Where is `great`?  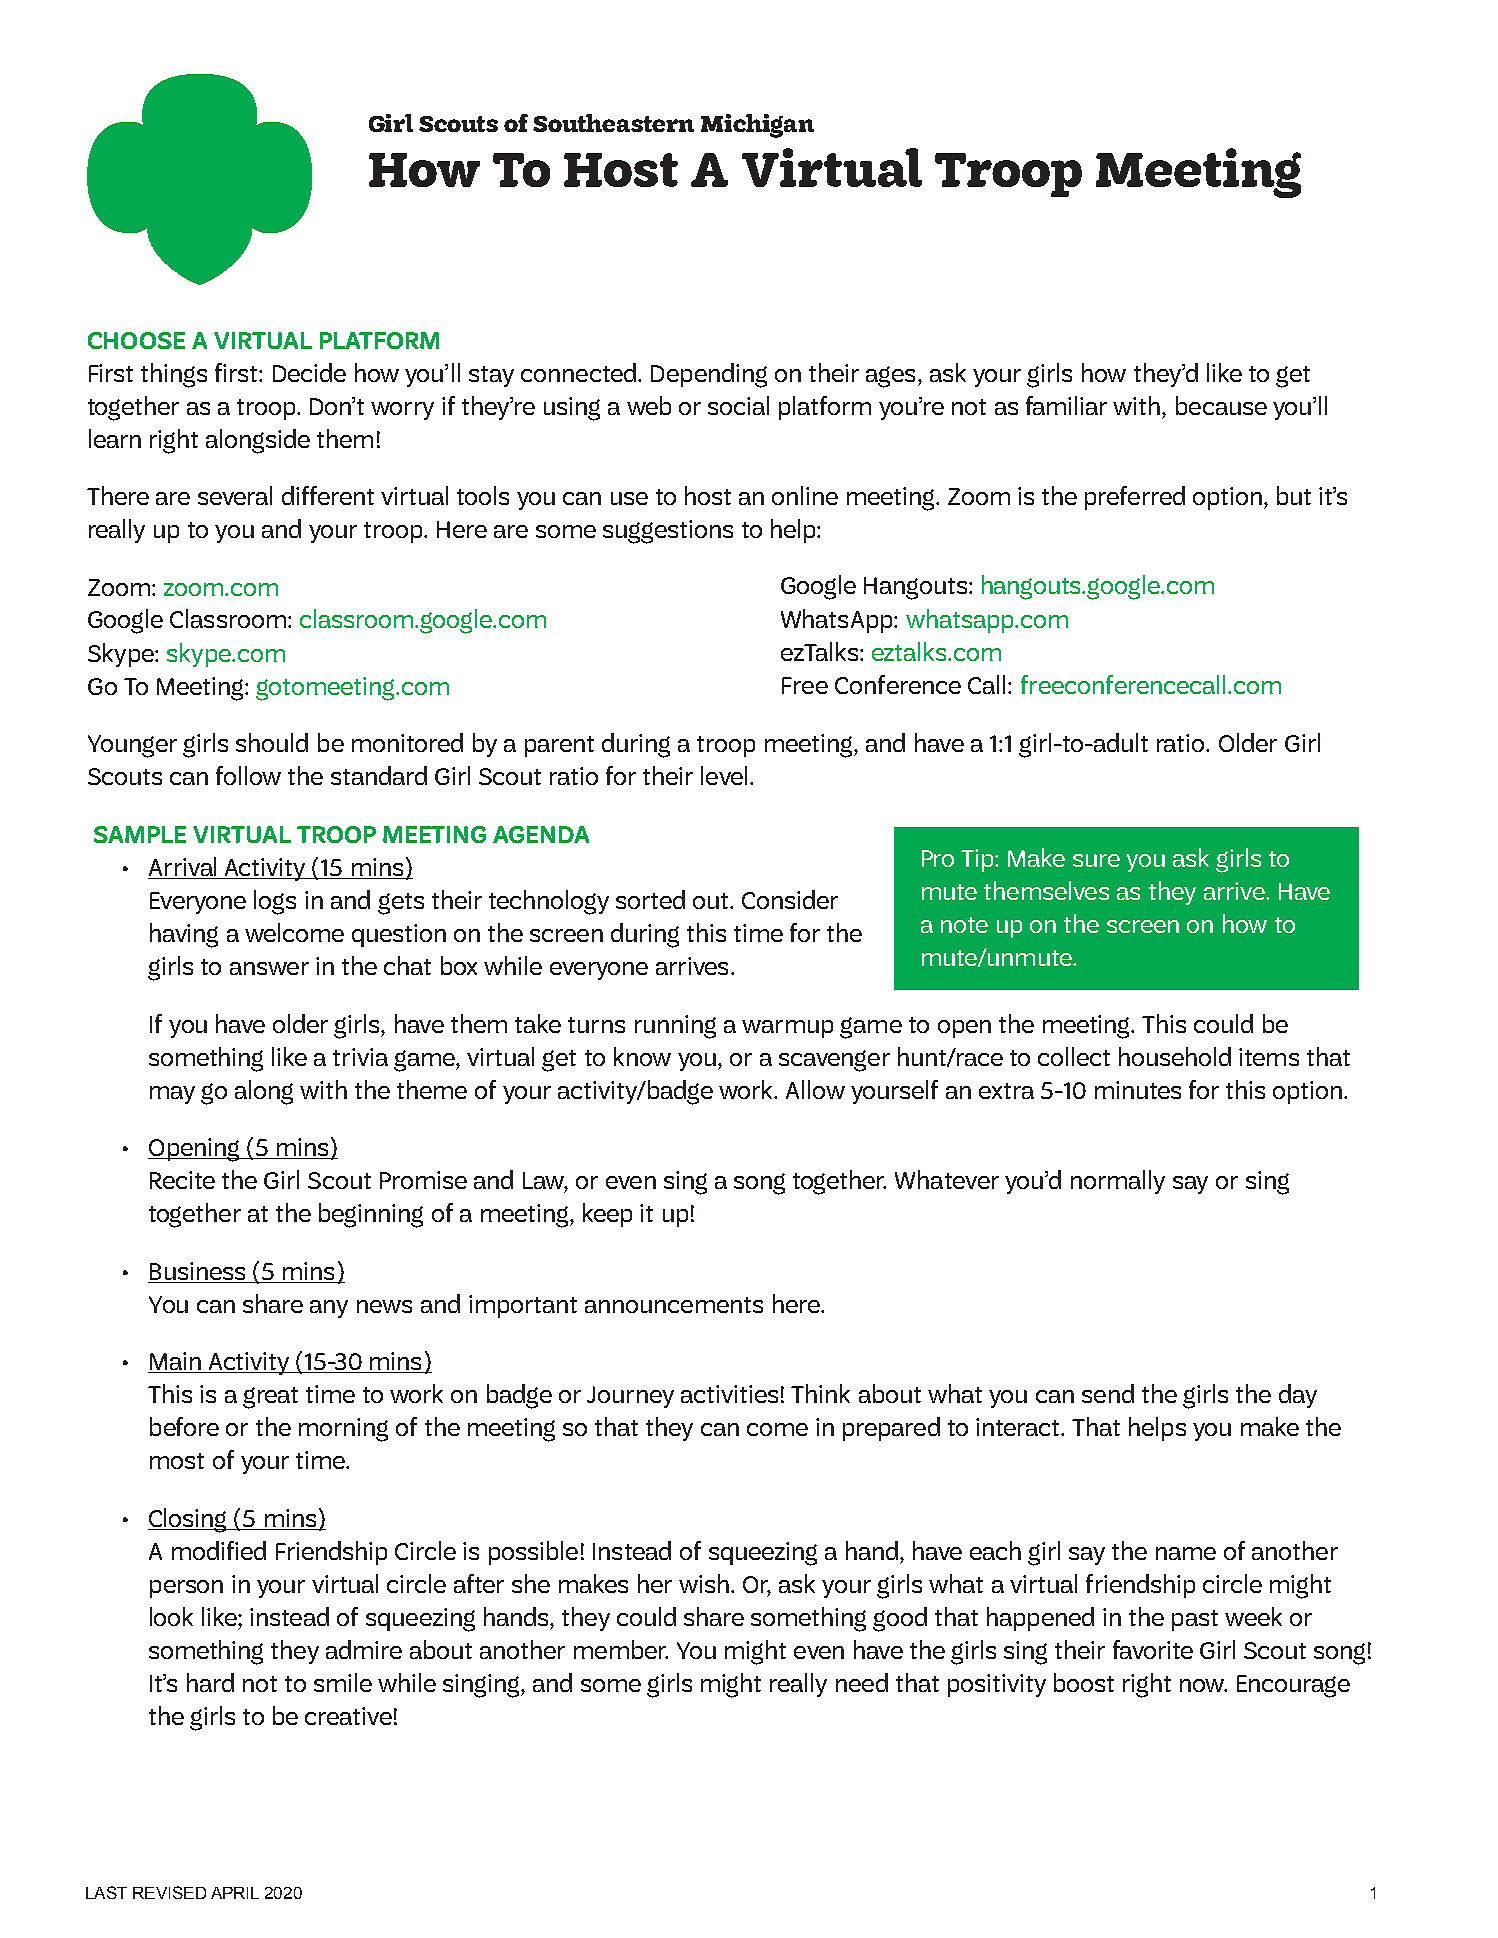
great is located at coordinates (270, 1398).
